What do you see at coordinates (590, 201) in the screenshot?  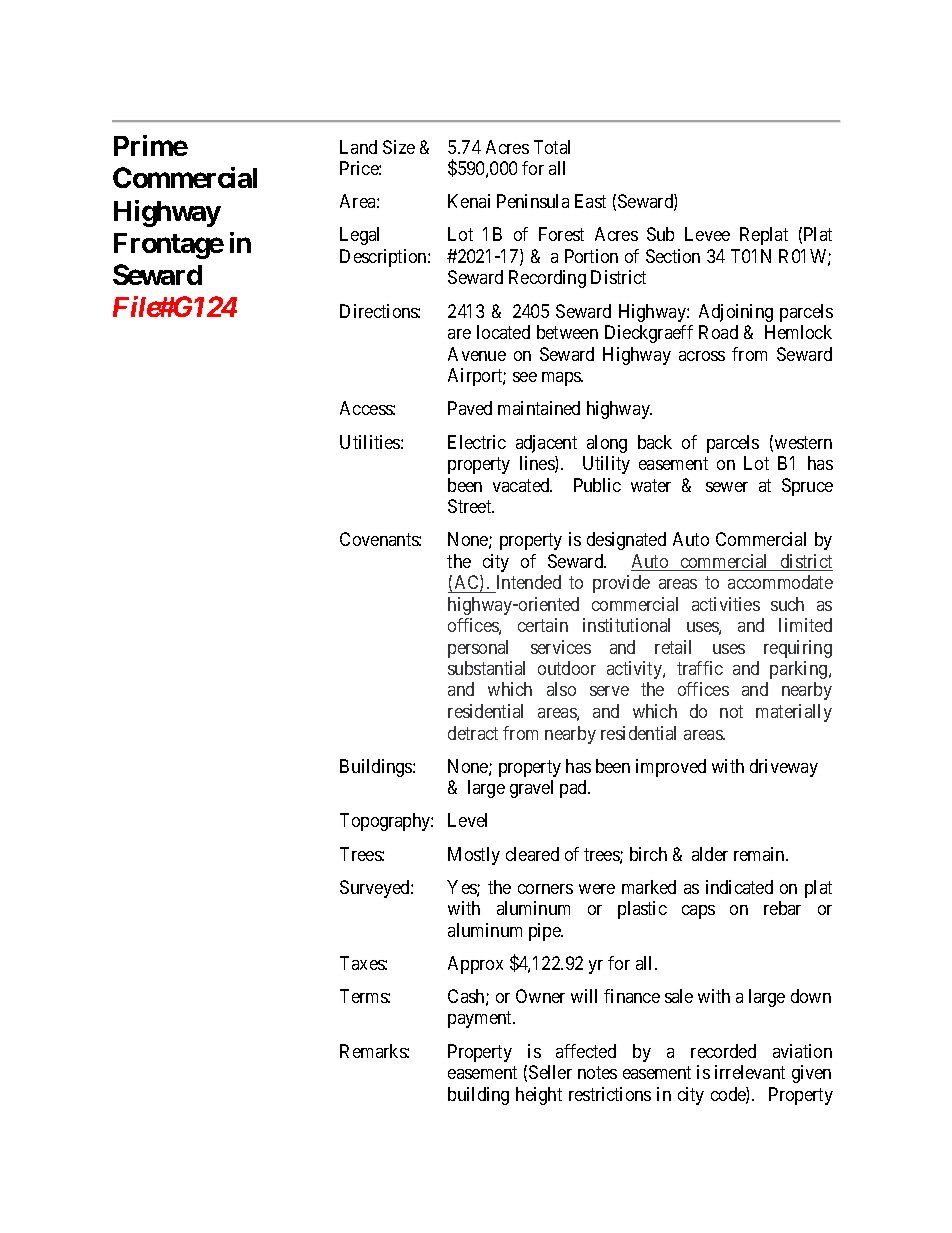 I see `East` at bounding box center [590, 201].
